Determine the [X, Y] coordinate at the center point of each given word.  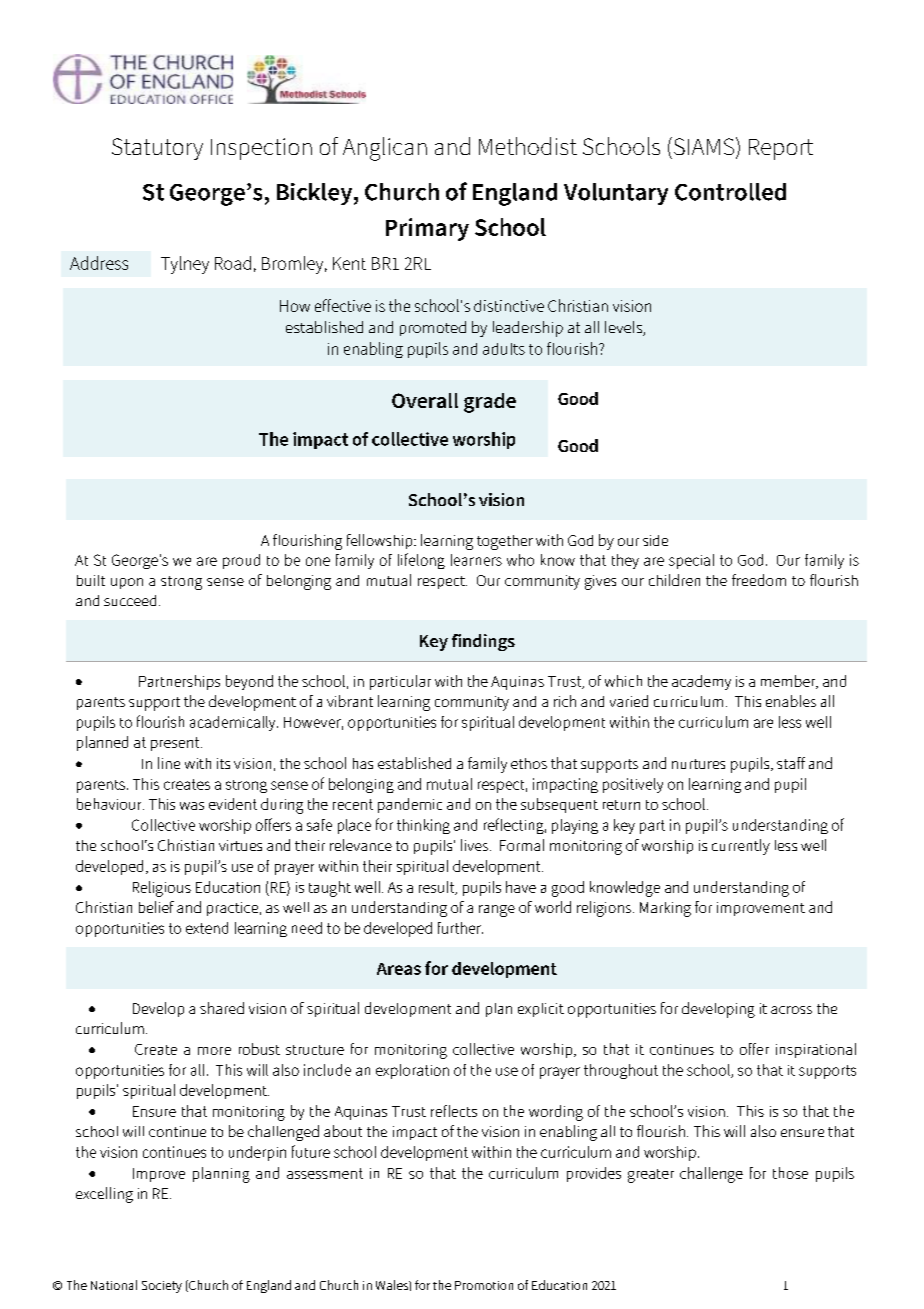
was [192, 806]
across [791, 1010]
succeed [130, 600]
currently [741, 847]
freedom [759, 580]
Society [162, 1287]
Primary [427, 229]
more [214, 1051]
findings [483, 642]
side [655, 540]
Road [233, 263]
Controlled [730, 192]
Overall [425, 400]
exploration [412, 1071]
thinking [423, 826]
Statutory [157, 149]
